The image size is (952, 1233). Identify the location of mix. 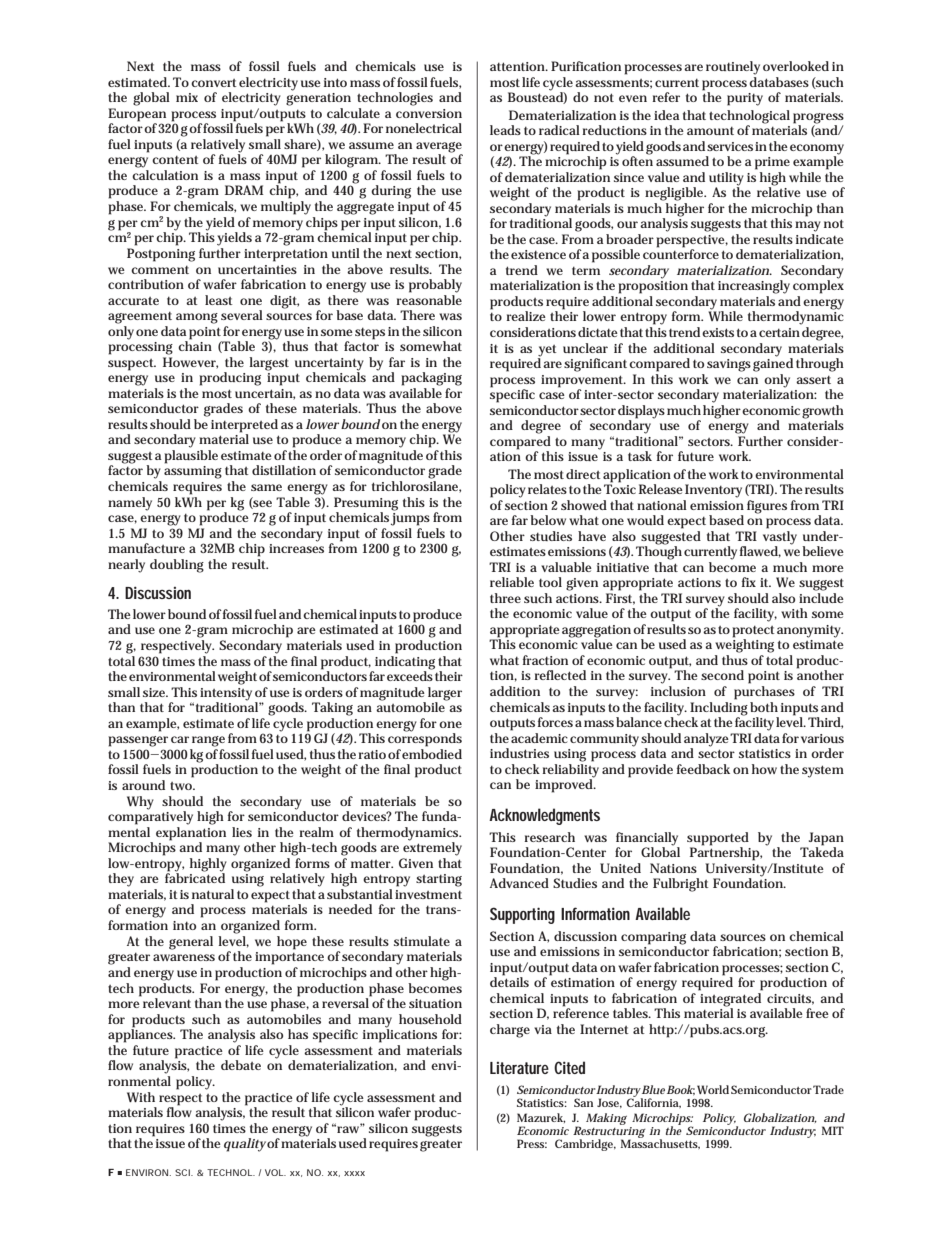
(187, 97).
